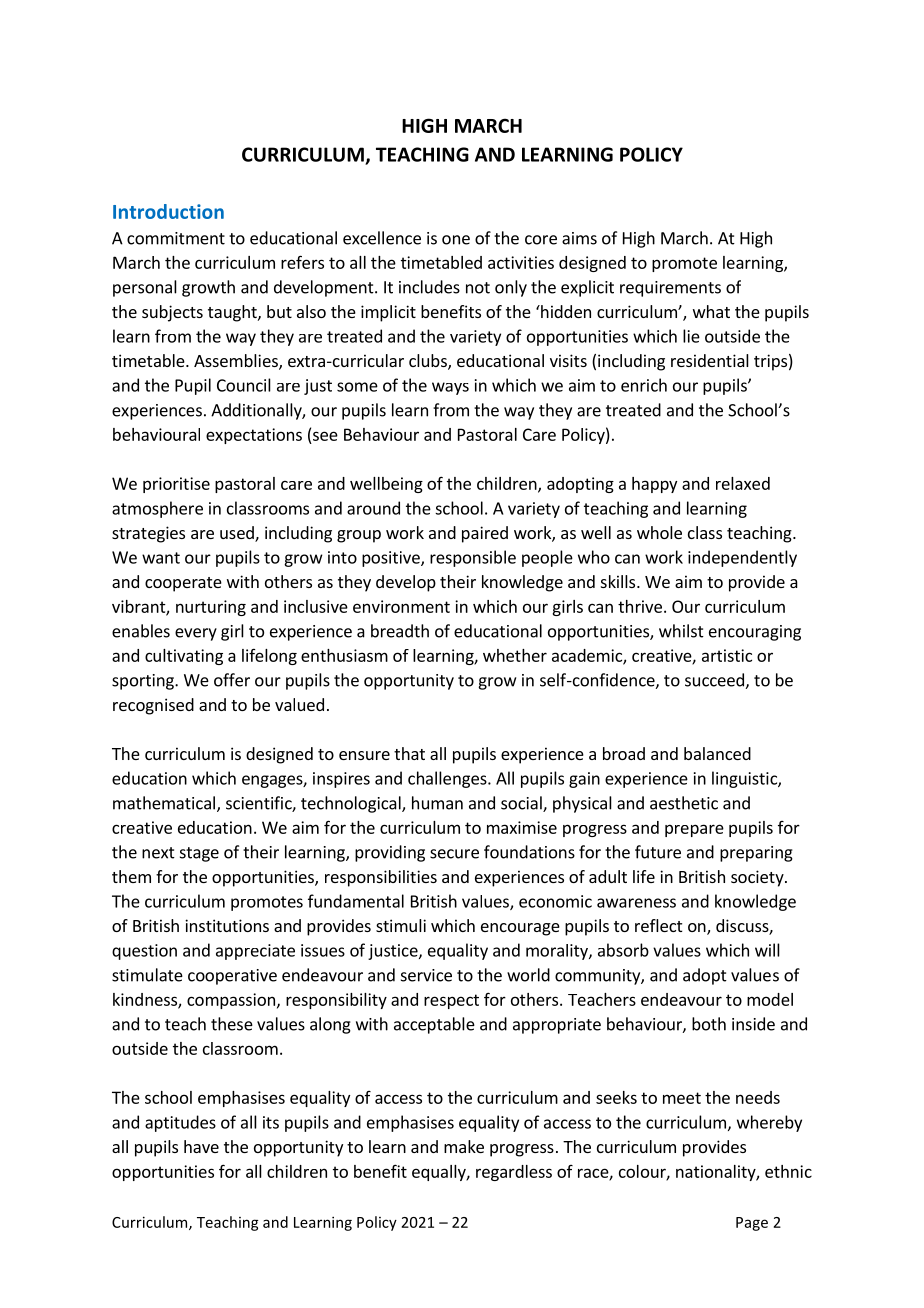  Describe the element at coordinates (709, 1024) in the screenshot. I see `both` at that location.
